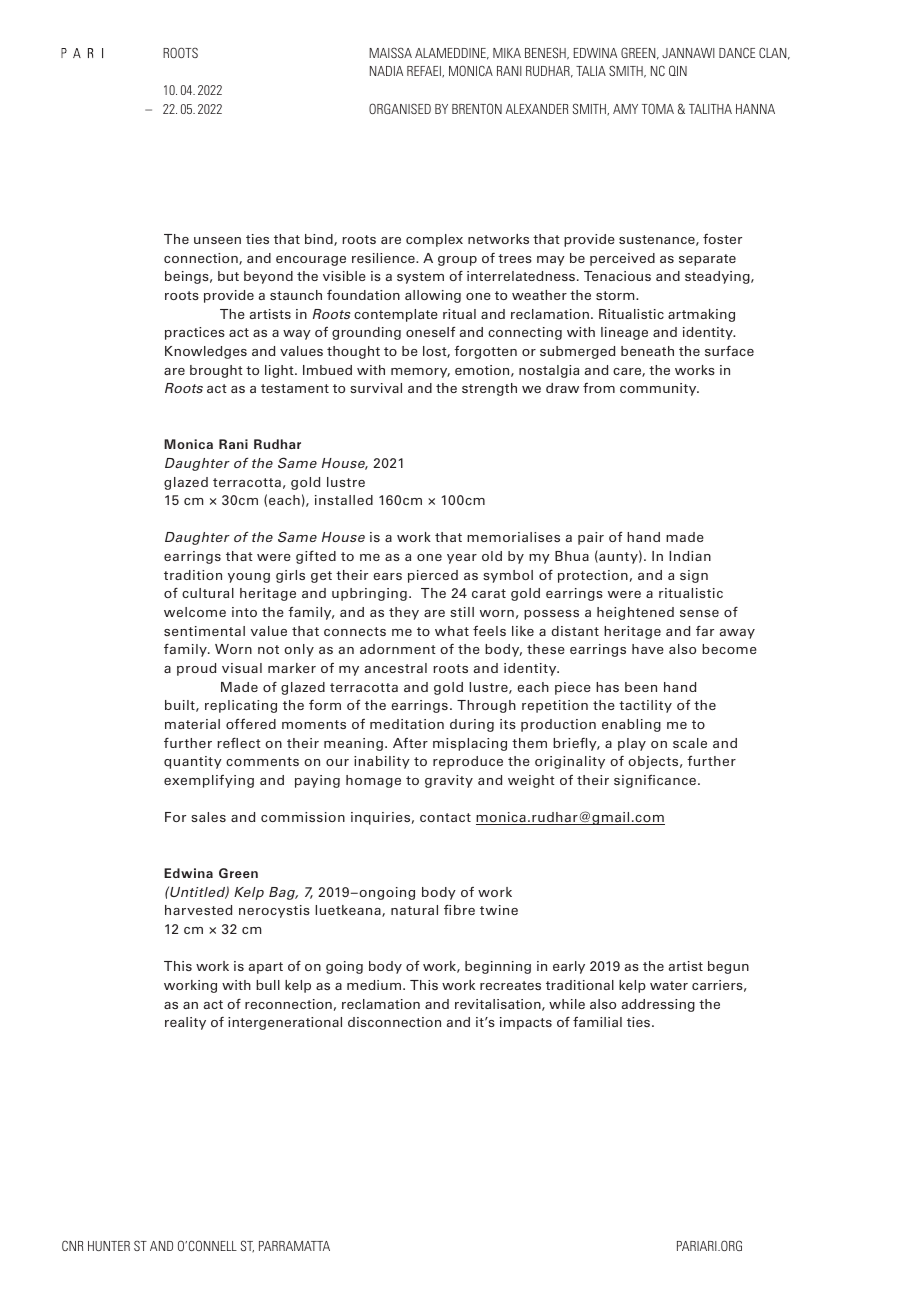  Describe the element at coordinates (217, 240) in the page. I see `unseen` at that location.
